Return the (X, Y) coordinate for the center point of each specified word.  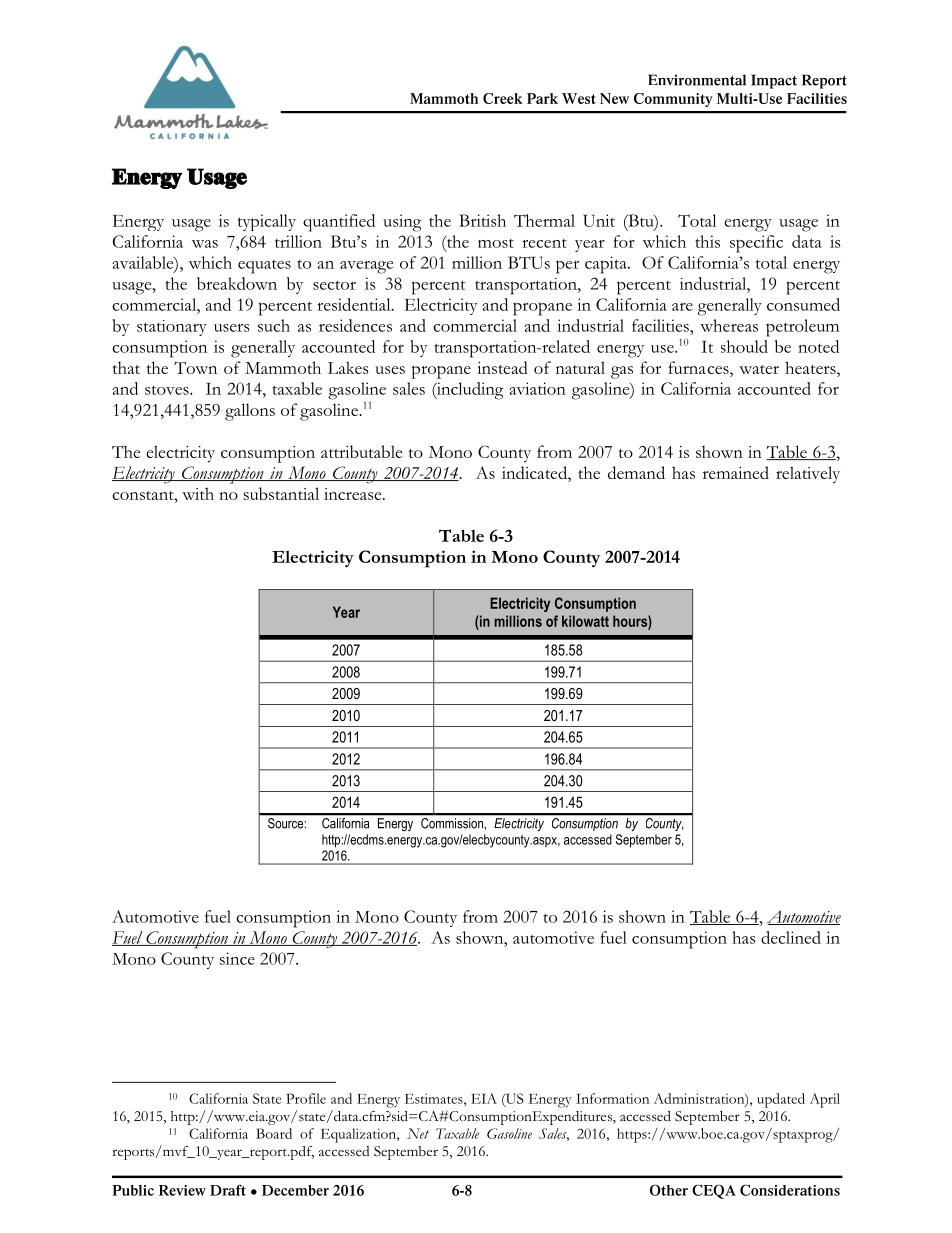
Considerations (790, 1190)
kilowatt (585, 621)
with (198, 493)
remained (736, 472)
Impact (774, 81)
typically (267, 222)
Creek (502, 98)
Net (418, 1133)
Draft (228, 1190)
